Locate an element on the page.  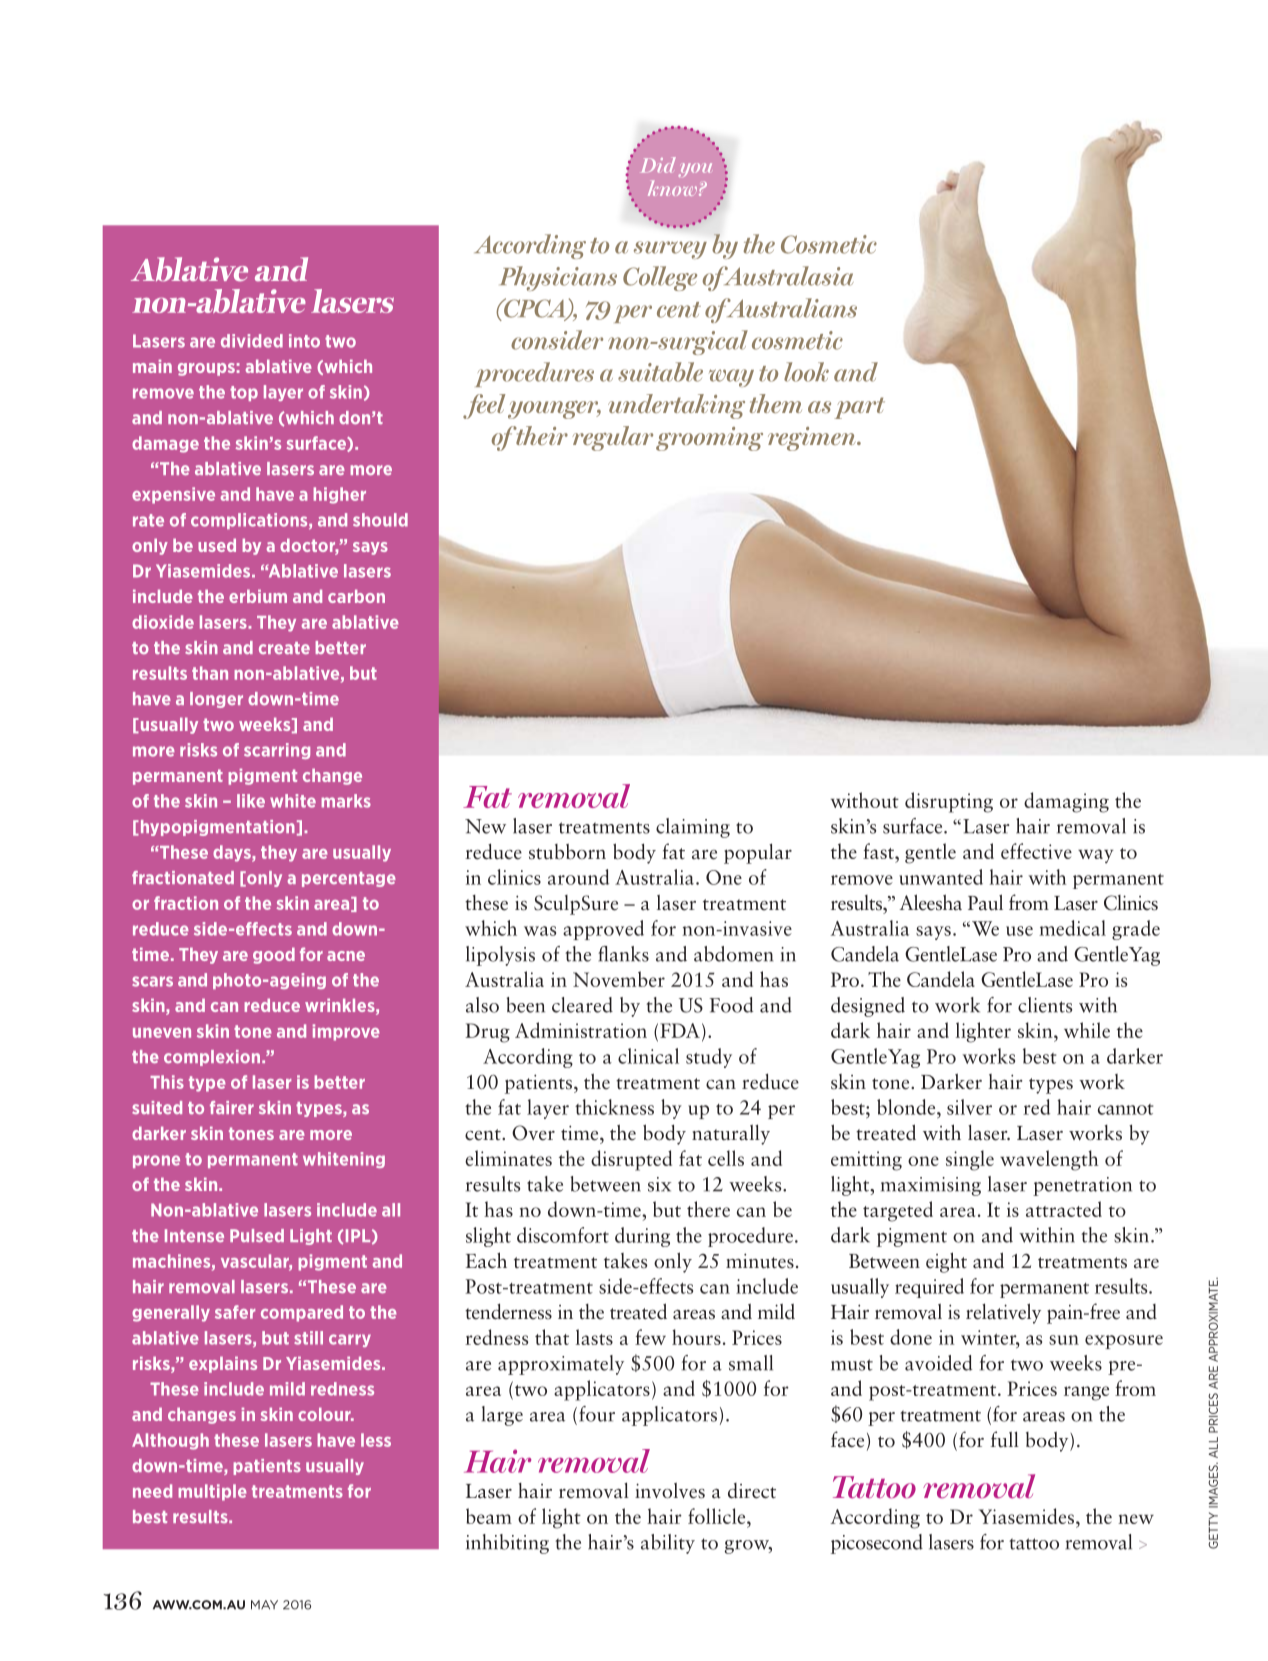
look is located at coordinates (806, 372).
